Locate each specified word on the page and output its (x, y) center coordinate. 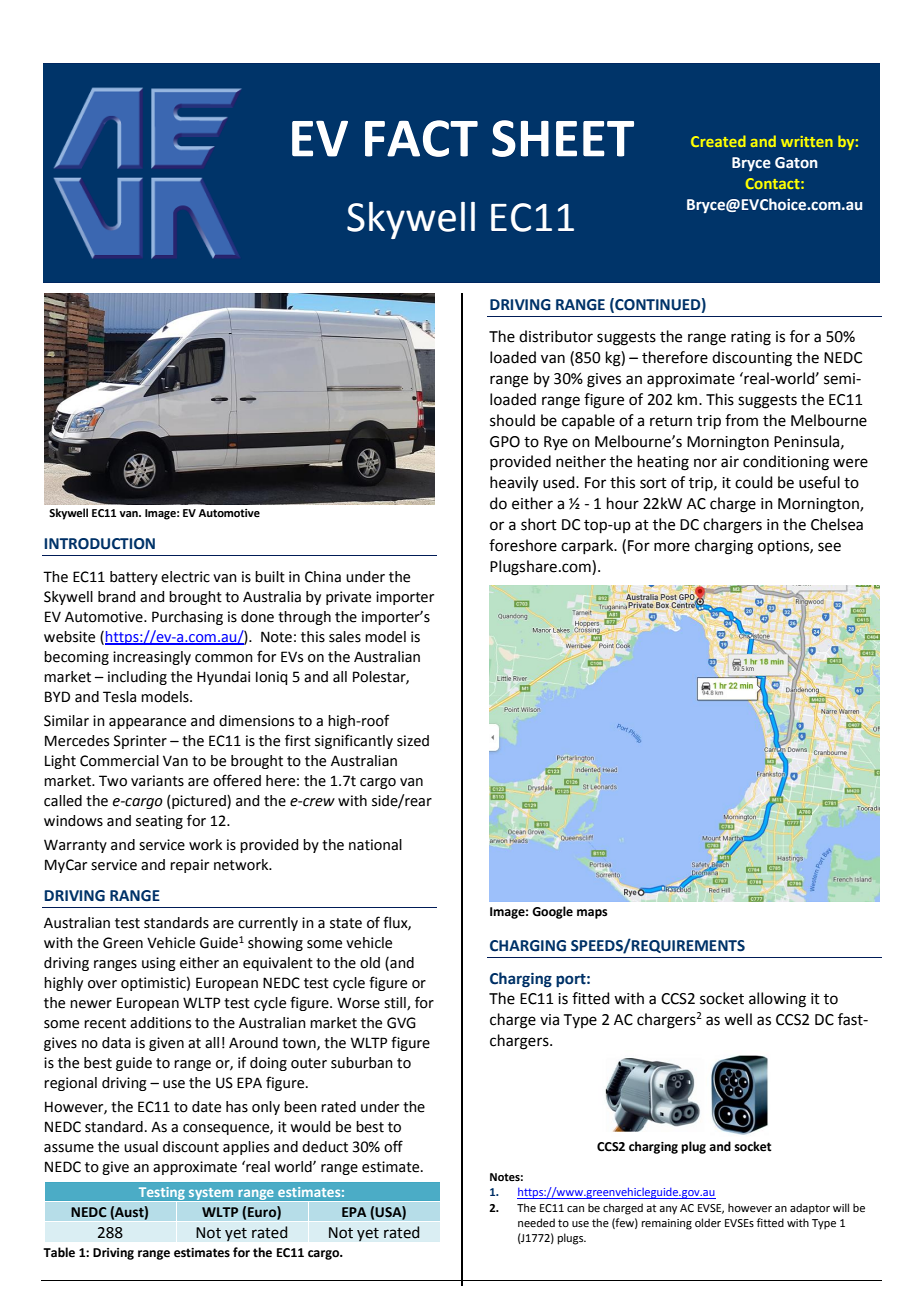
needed (536, 1222)
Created (718, 141)
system (211, 1195)
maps (592, 914)
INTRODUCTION (99, 544)
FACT (421, 138)
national (375, 845)
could (754, 482)
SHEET (563, 138)
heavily (514, 484)
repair (189, 866)
